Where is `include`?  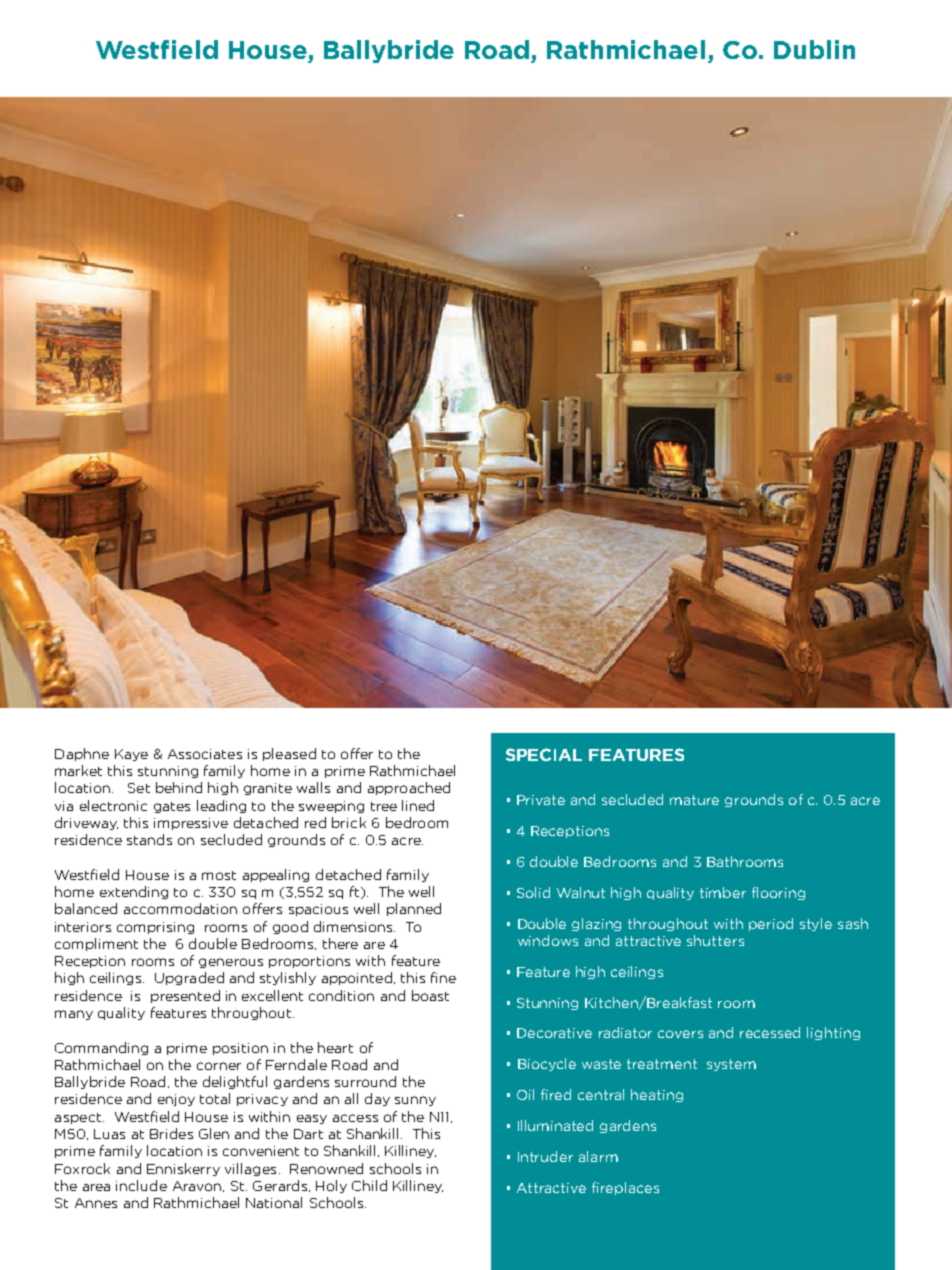 include is located at coordinates (141, 1185).
